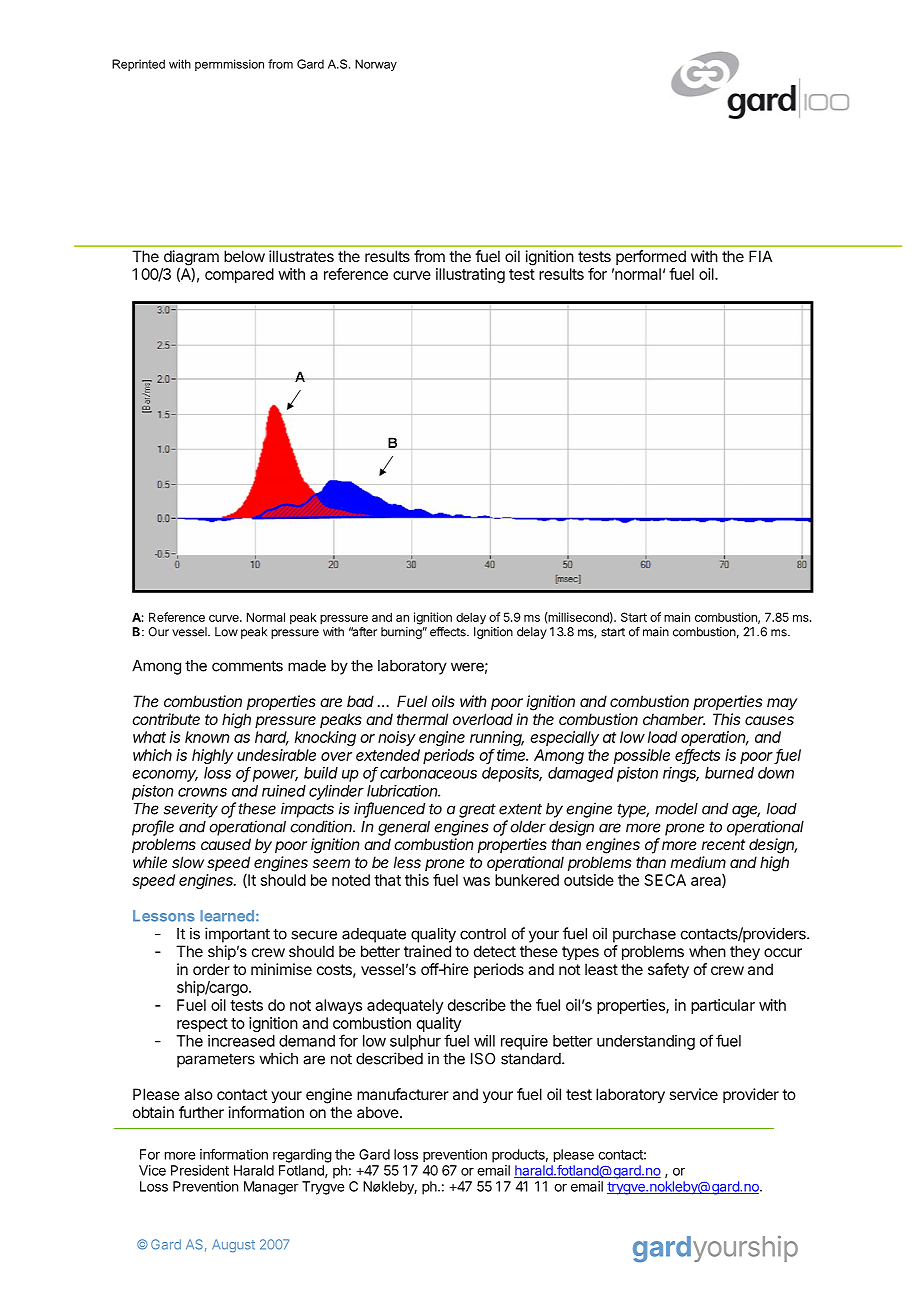 This image has width=924, height=1308. What do you see at coordinates (138, 65) in the image?
I see `Reprinted` at bounding box center [138, 65].
